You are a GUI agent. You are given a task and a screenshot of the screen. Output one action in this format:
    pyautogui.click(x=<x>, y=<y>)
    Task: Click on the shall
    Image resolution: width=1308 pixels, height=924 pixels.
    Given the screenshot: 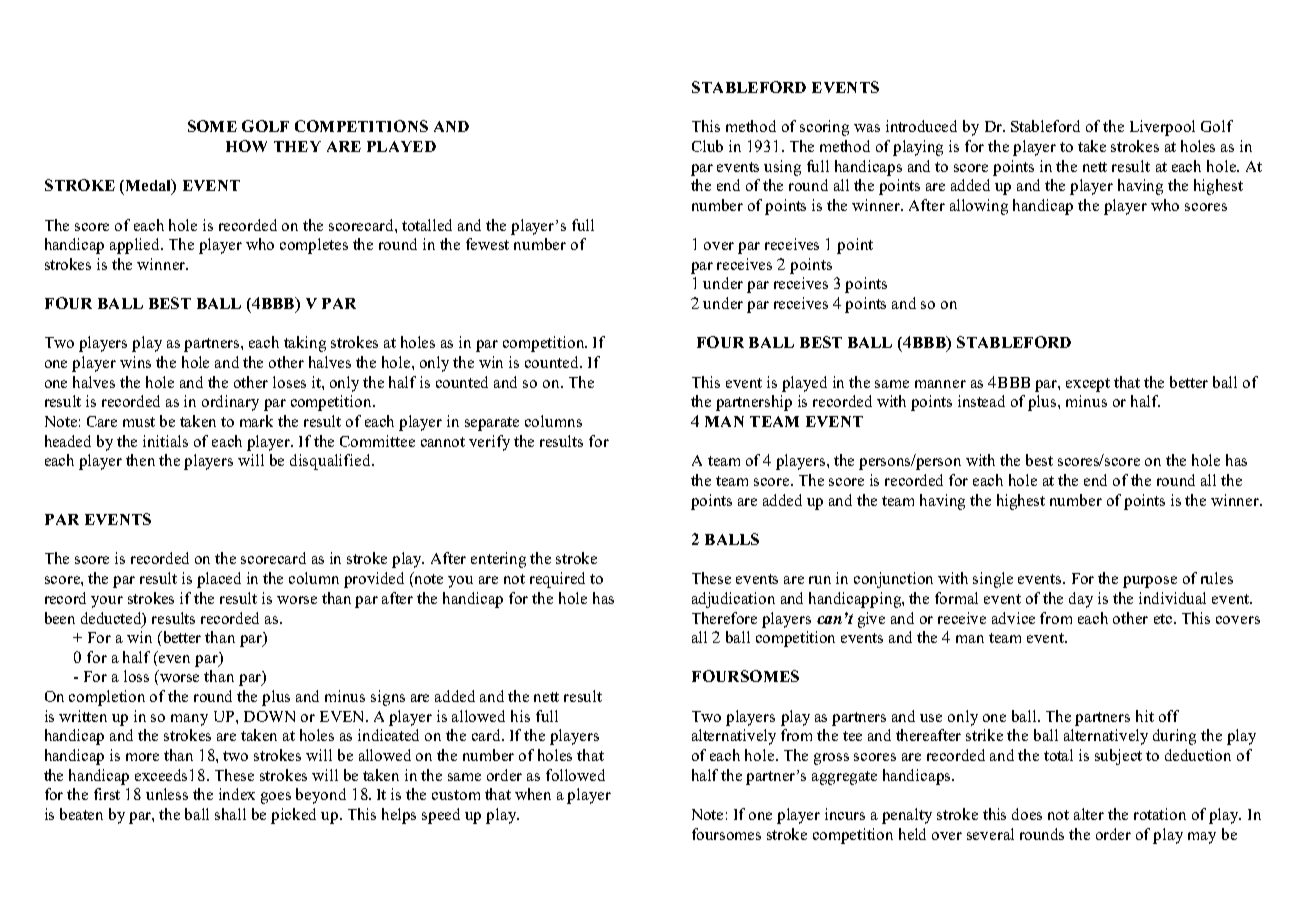 What is the action you would take?
    pyautogui.click(x=230, y=814)
